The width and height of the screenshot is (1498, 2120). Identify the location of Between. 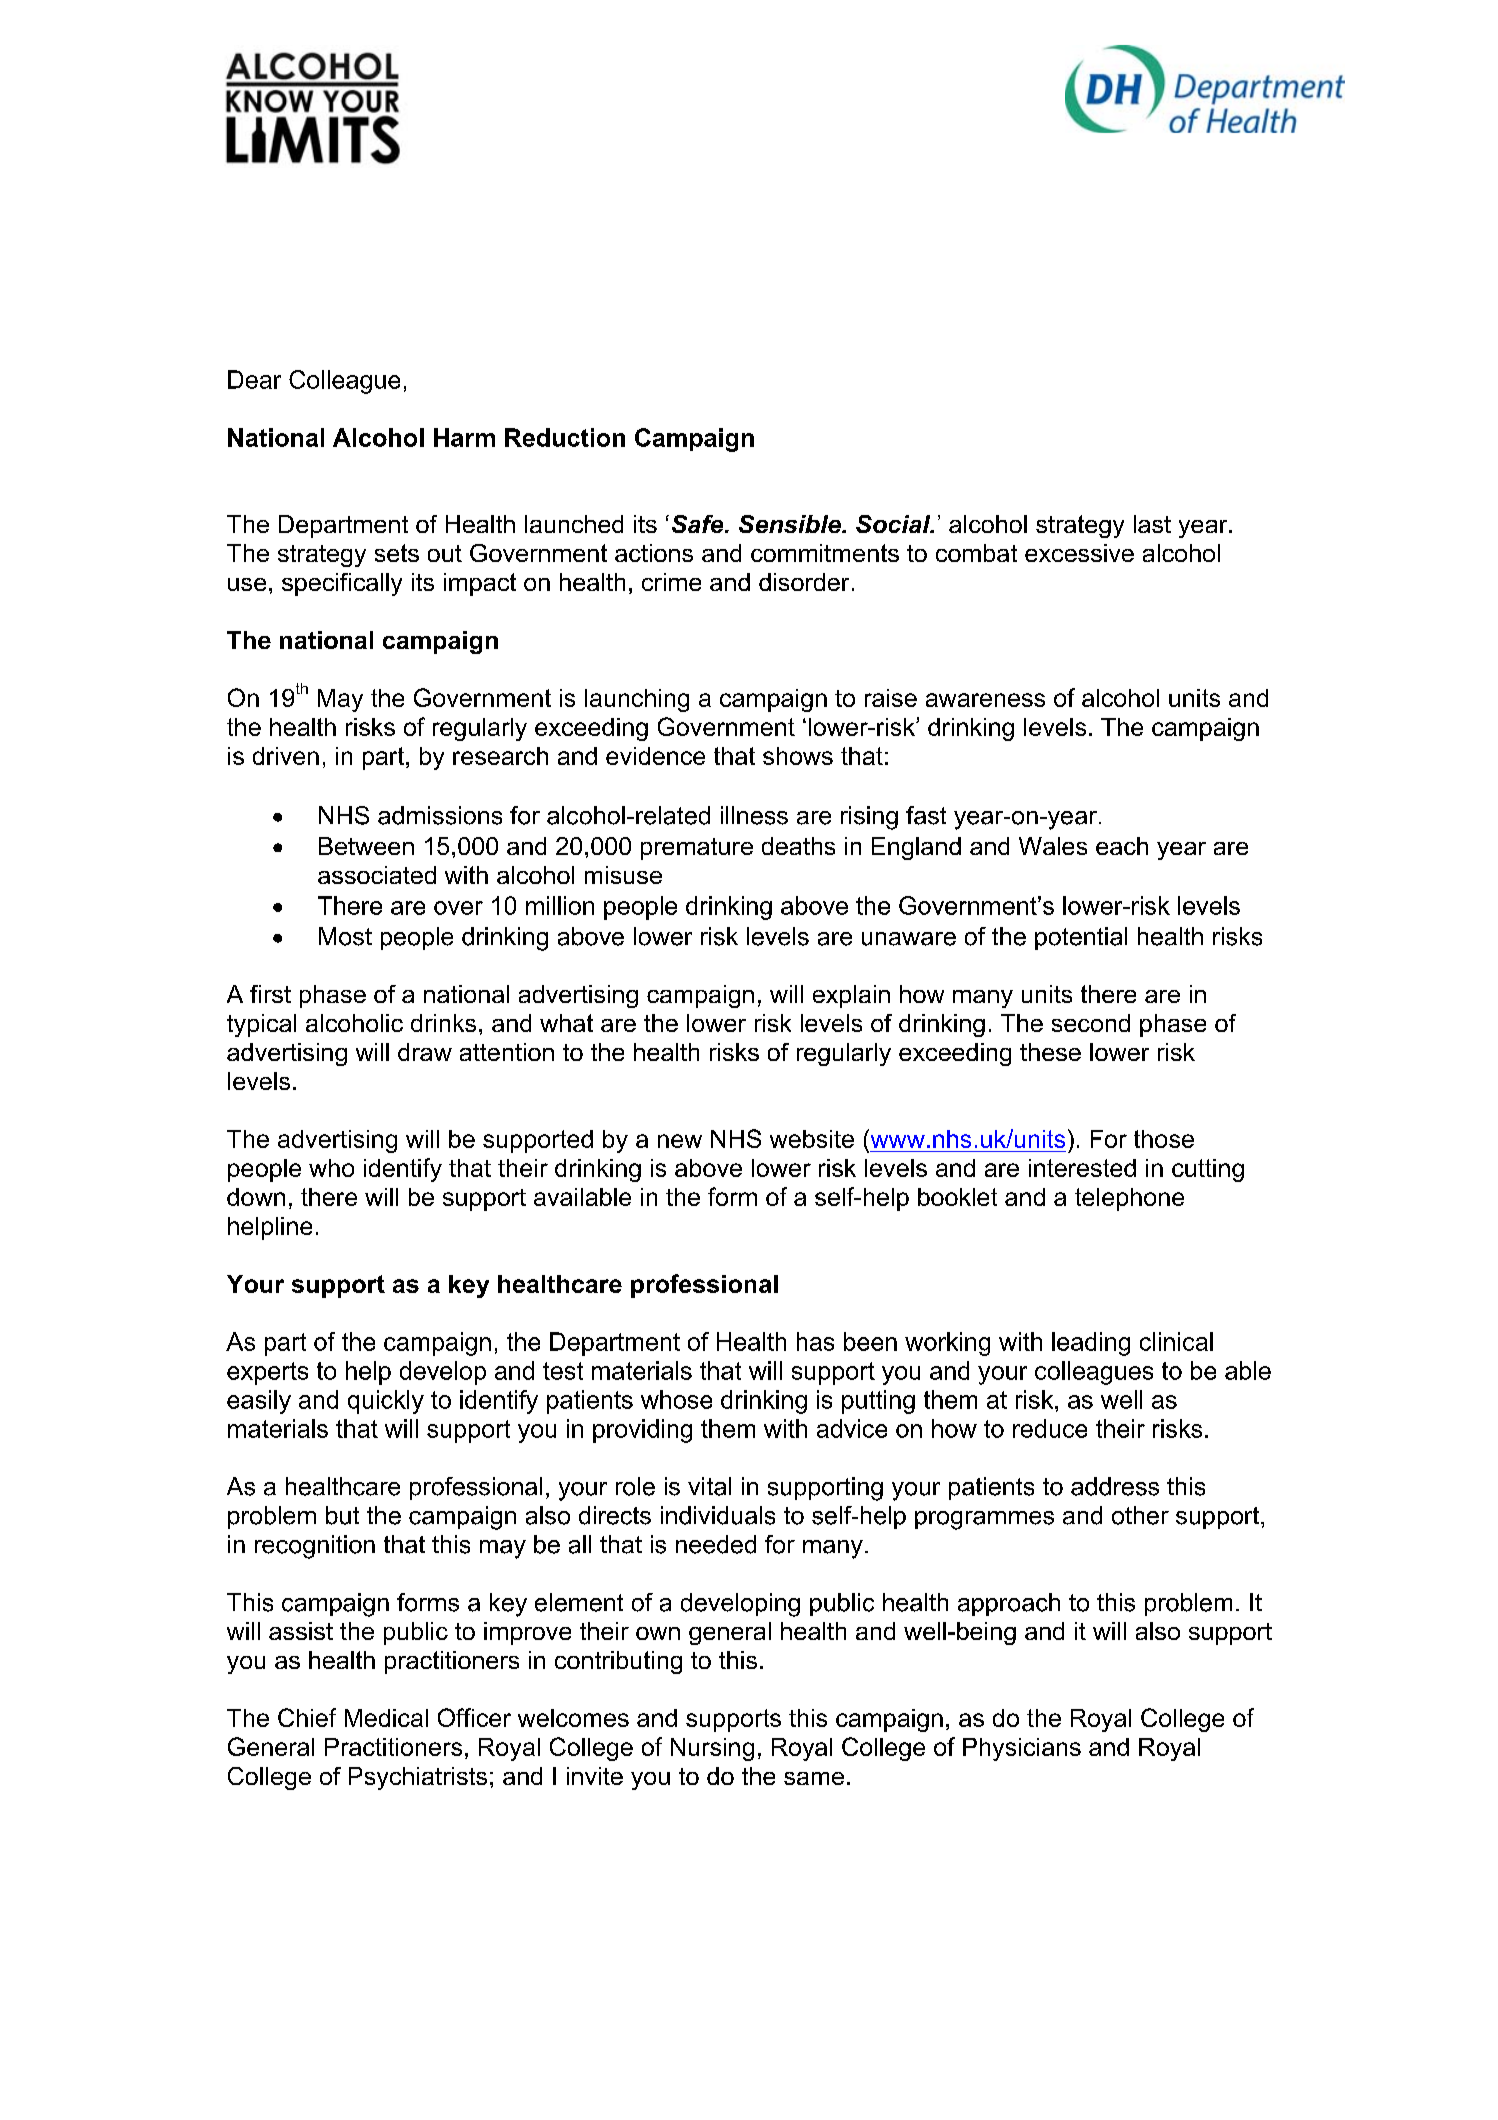
(366, 846).
